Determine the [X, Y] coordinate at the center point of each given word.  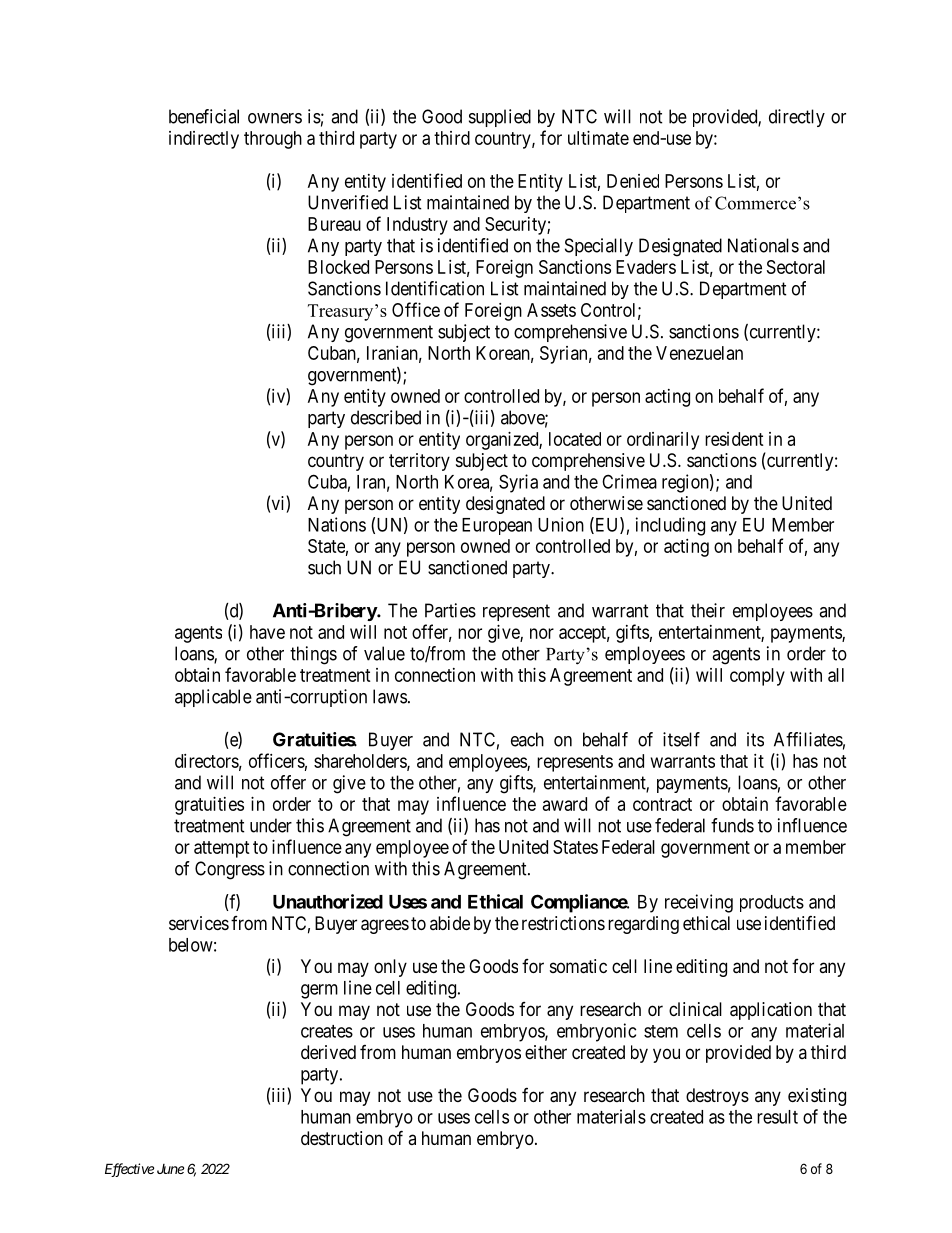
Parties [450, 610]
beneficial [204, 116]
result [777, 1117]
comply [757, 677]
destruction [342, 1138]
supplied [500, 118]
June [170, 1169]
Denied [633, 181]
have [267, 632]
